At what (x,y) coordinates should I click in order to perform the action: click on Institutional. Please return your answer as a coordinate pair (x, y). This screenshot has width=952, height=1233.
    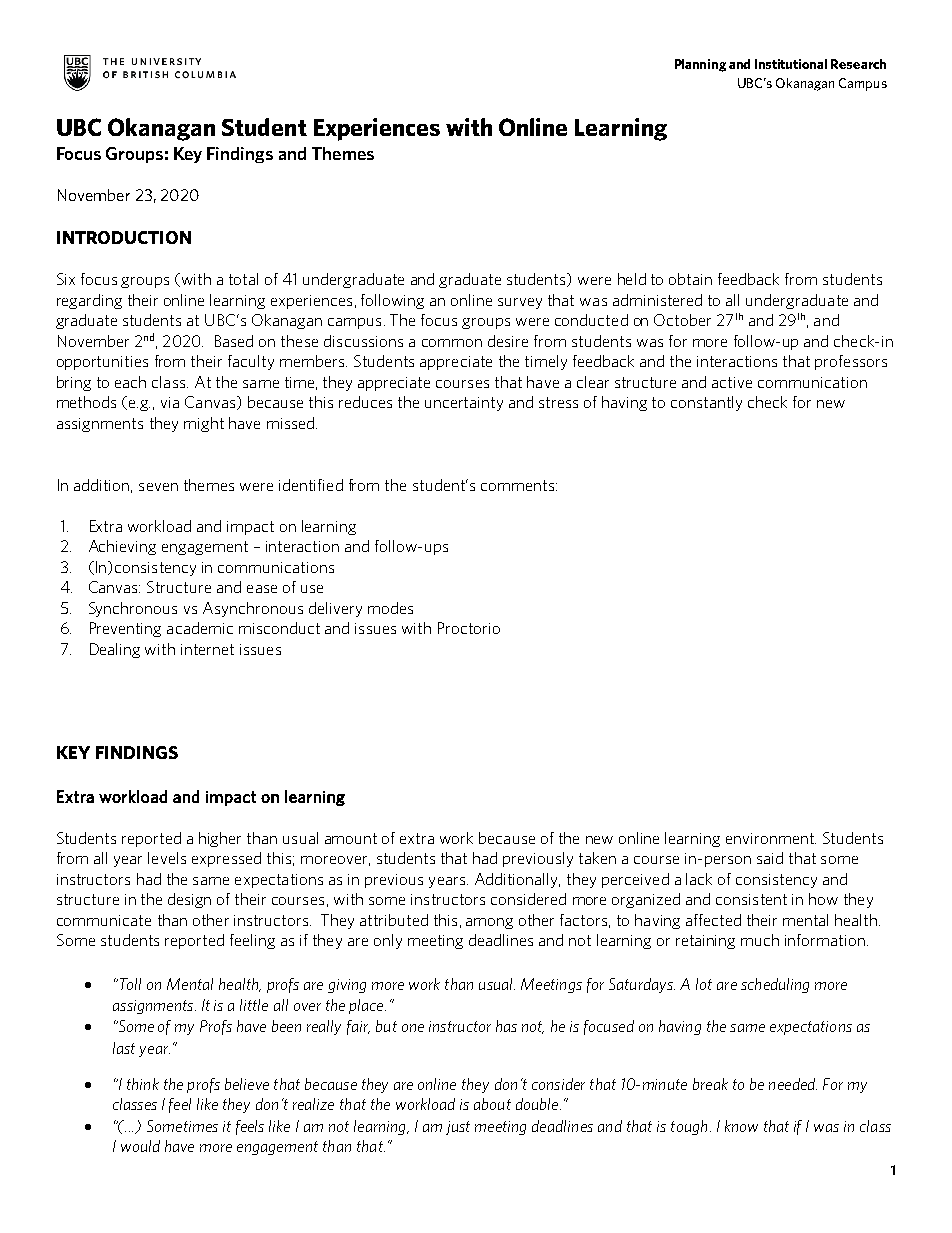
    Looking at the image, I should click on (791, 64).
